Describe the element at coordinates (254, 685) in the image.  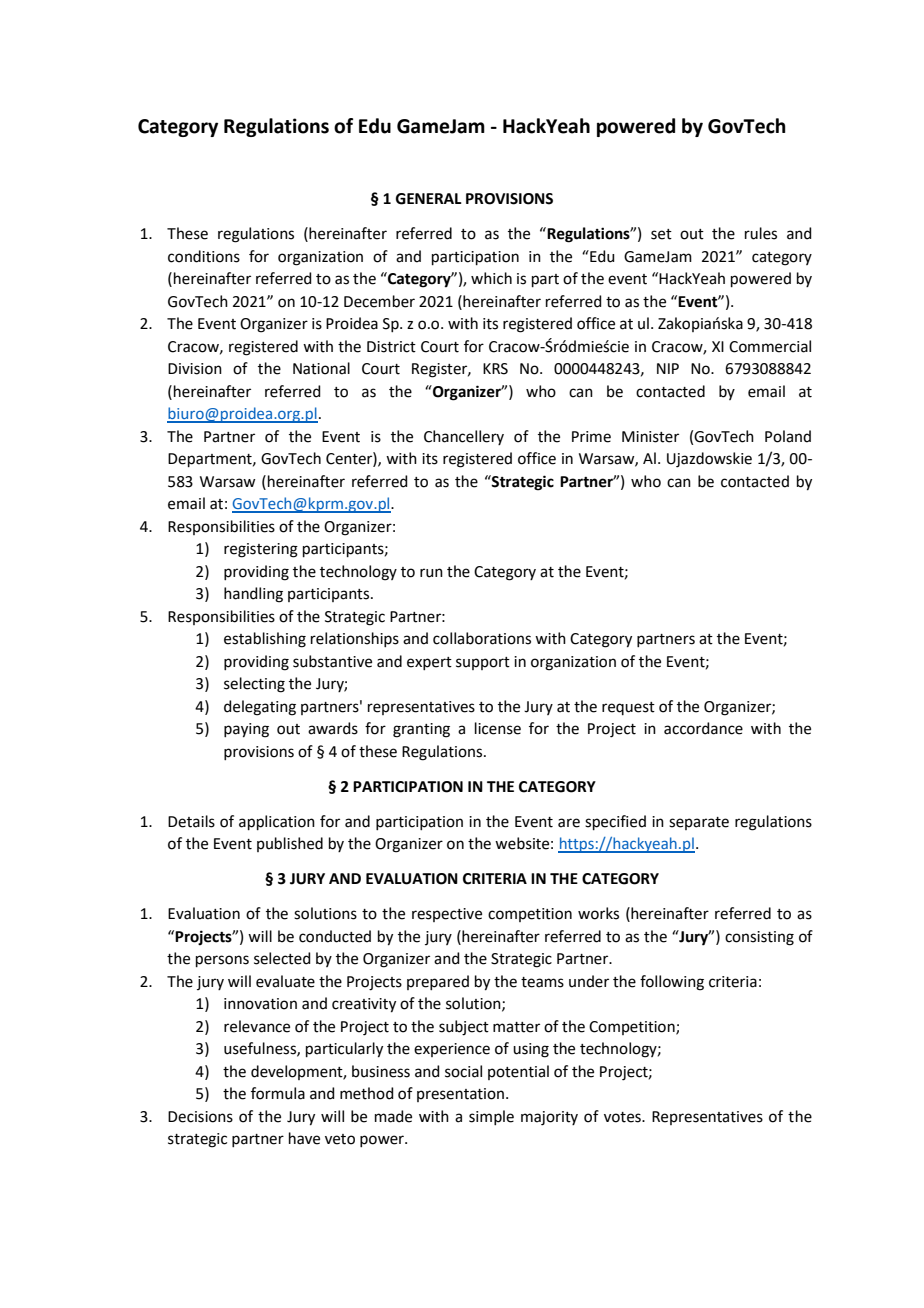
I see `selecting` at that location.
